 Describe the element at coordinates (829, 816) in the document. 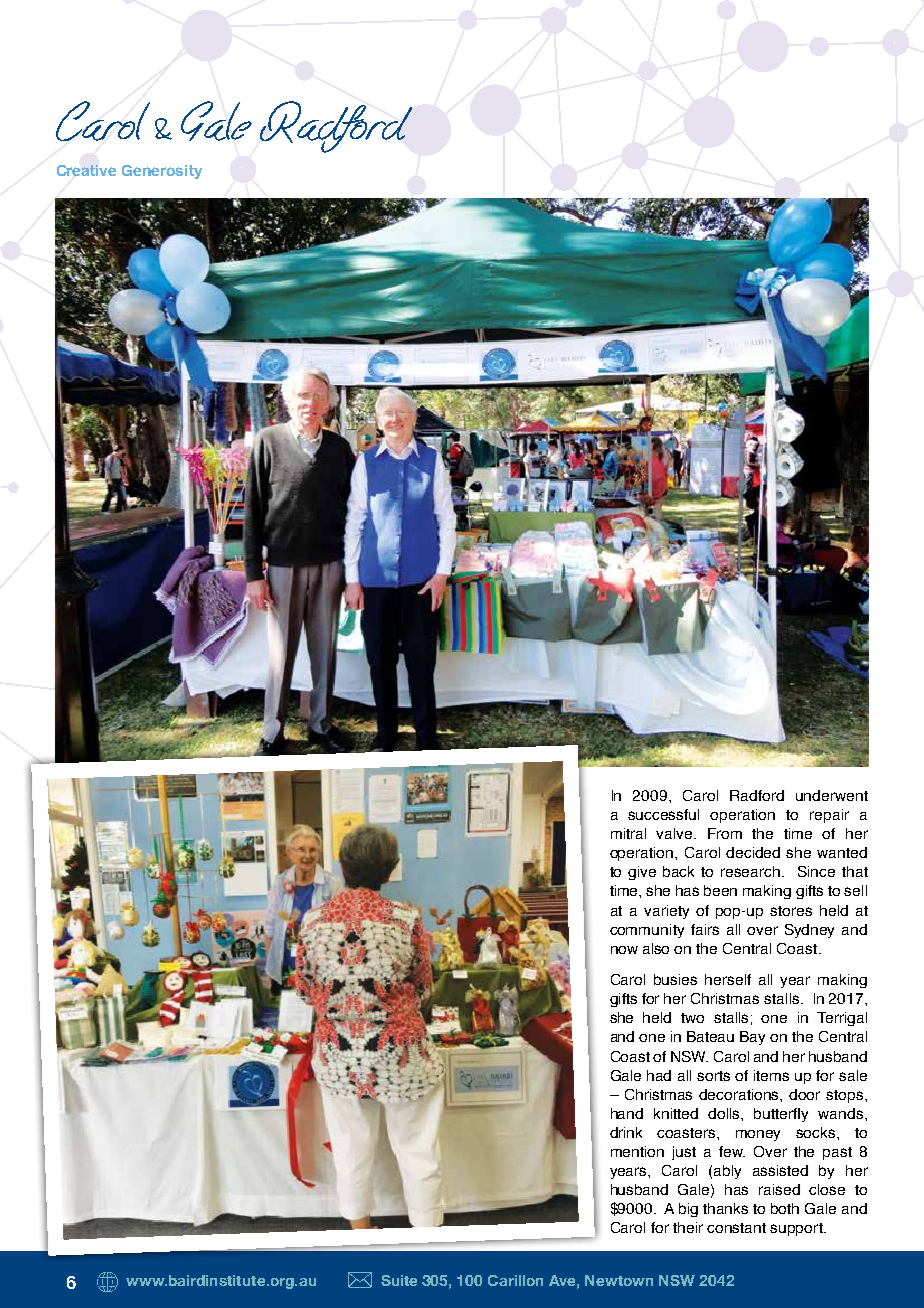

I see `repair` at that location.
